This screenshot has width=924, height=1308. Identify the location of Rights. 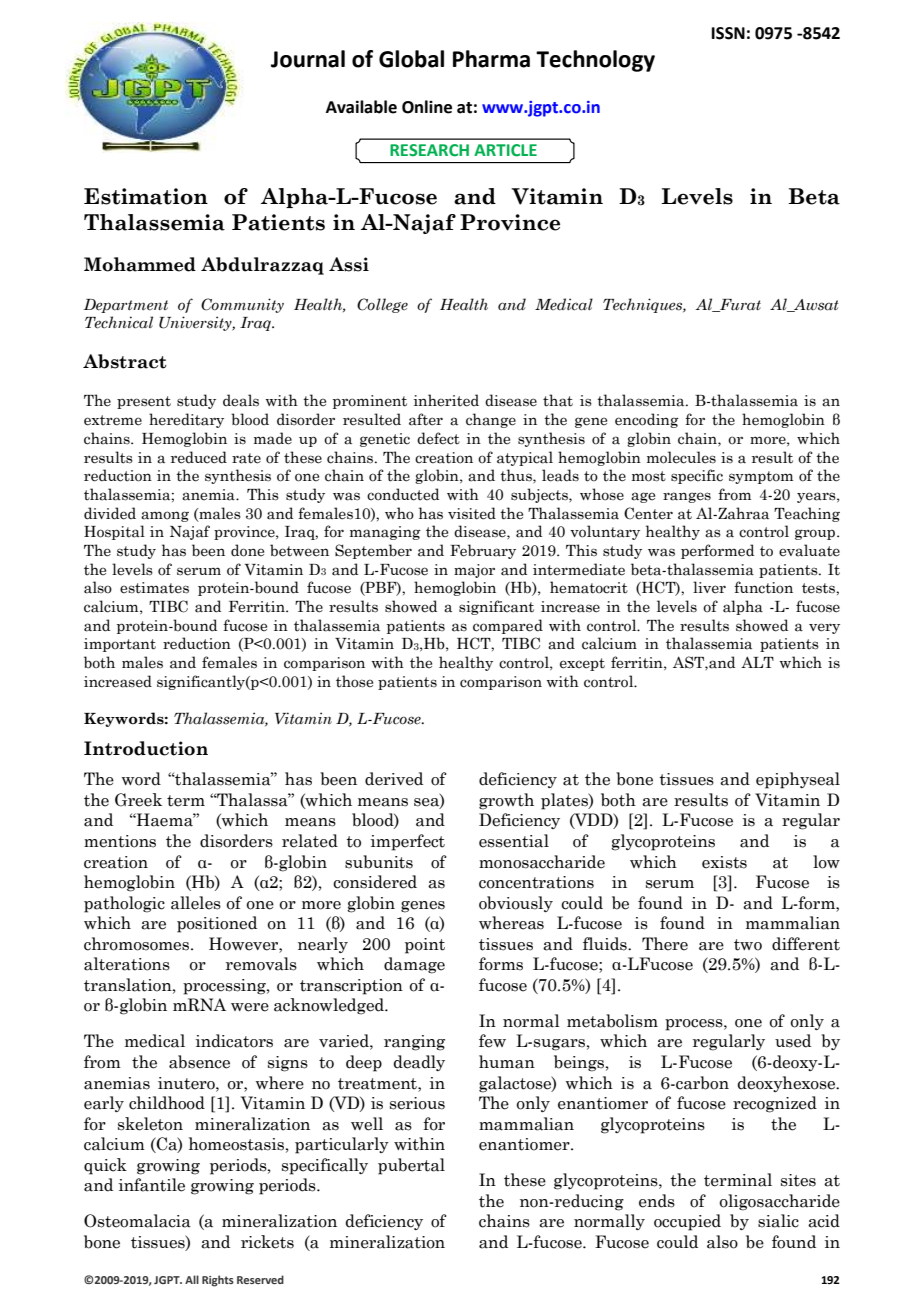
(218, 1281).
